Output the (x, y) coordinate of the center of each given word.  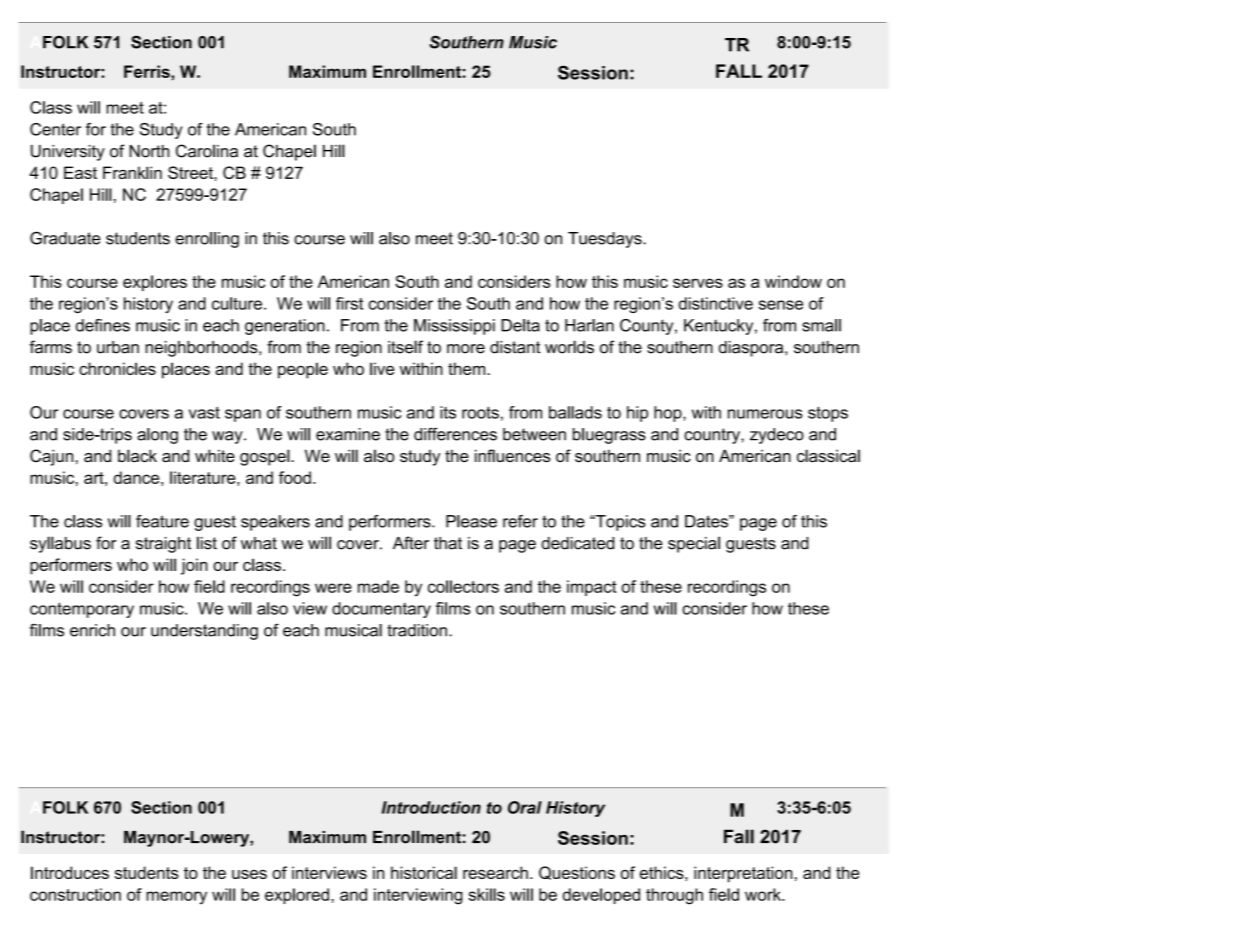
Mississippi (454, 327)
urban (118, 347)
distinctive (716, 303)
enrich (92, 630)
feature (162, 521)
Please (471, 521)
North (149, 151)
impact (592, 588)
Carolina (207, 151)
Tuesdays (606, 240)
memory (176, 898)
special (694, 544)
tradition (417, 630)
